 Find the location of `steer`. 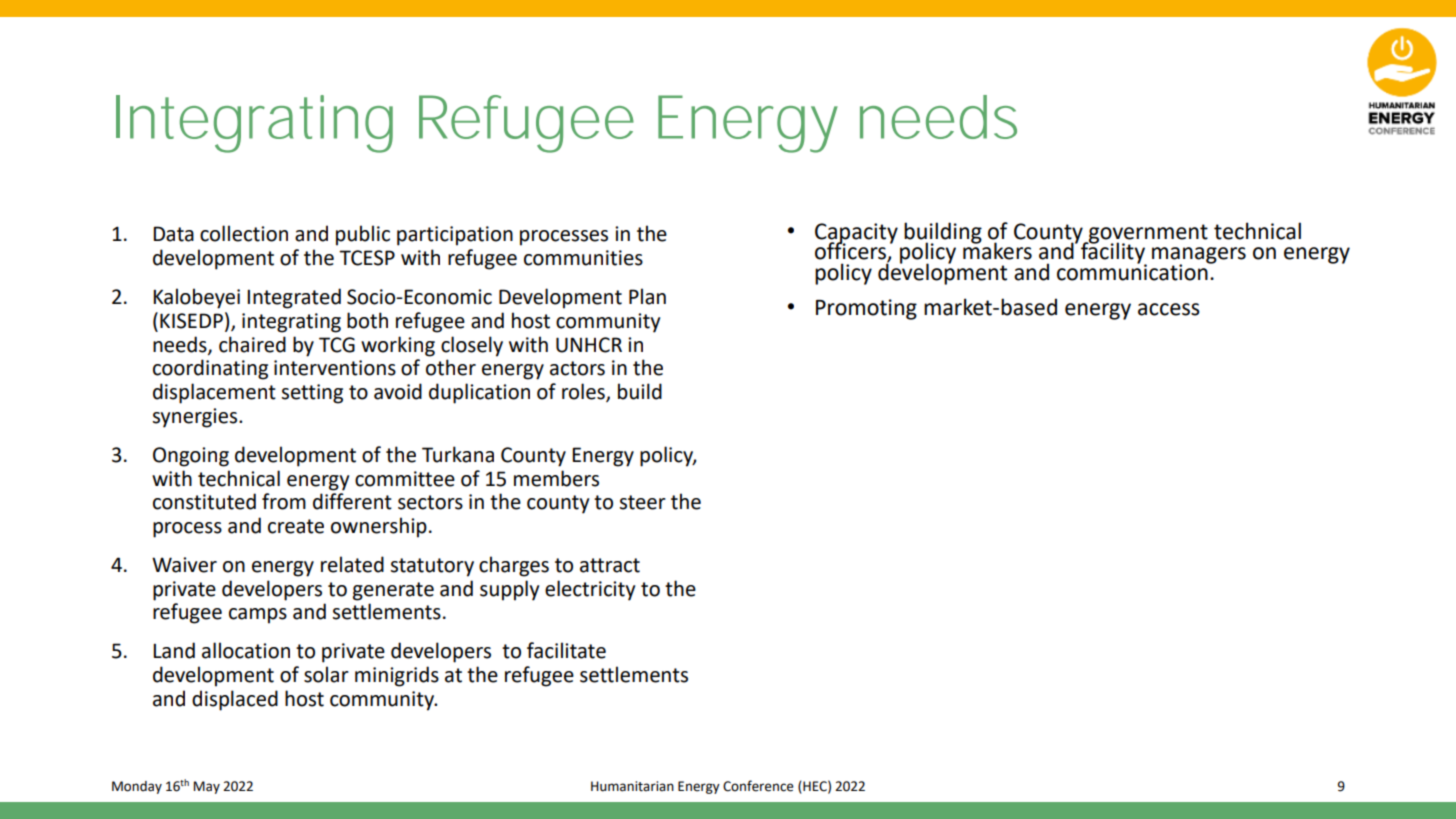

steer is located at coordinates (643, 502).
